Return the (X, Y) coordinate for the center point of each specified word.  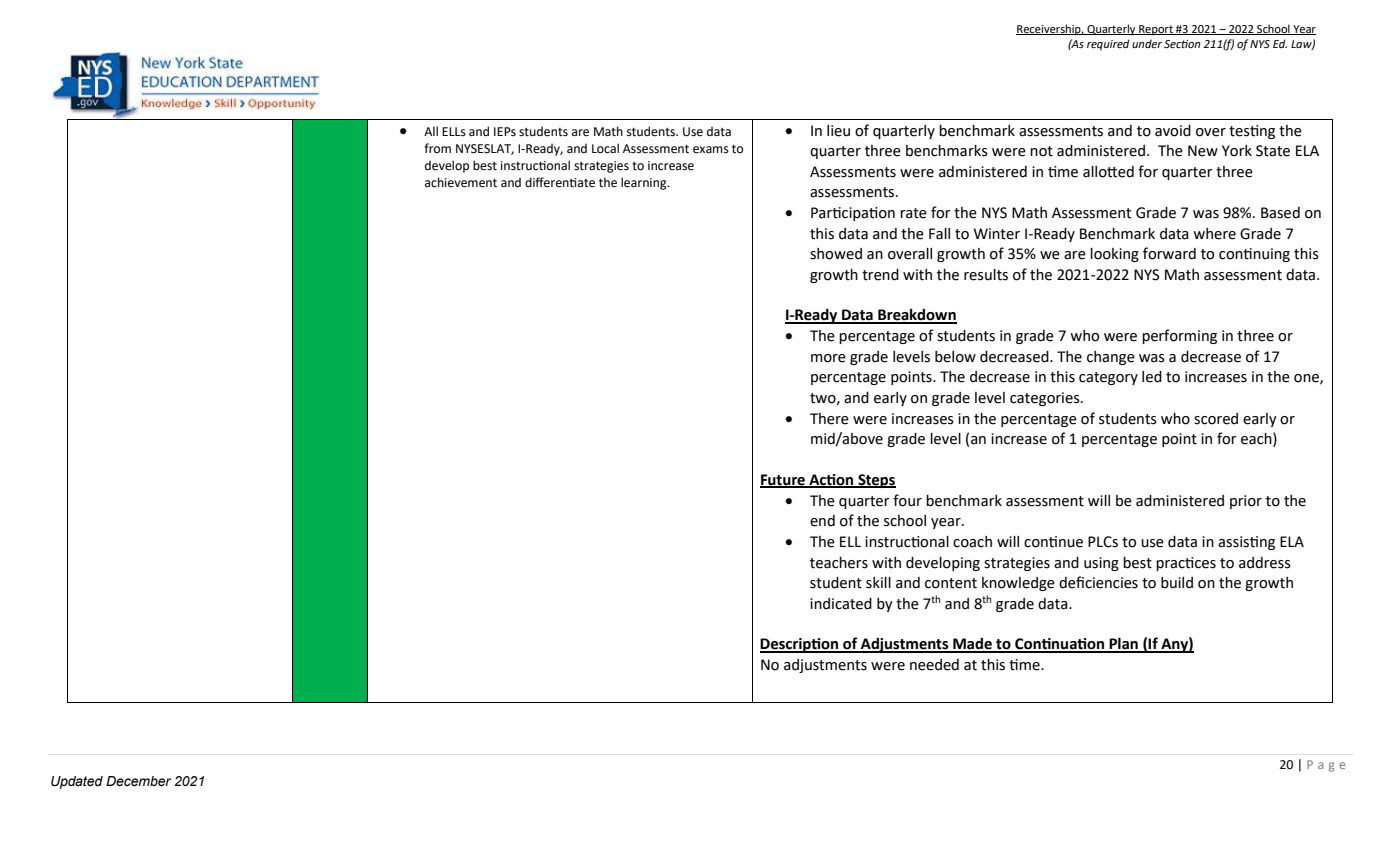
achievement (461, 182)
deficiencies (1098, 582)
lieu (838, 131)
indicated (841, 604)
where (1214, 234)
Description (800, 645)
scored (1216, 419)
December (138, 781)
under (1147, 43)
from (437, 148)
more (828, 358)
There (829, 419)
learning (645, 183)
